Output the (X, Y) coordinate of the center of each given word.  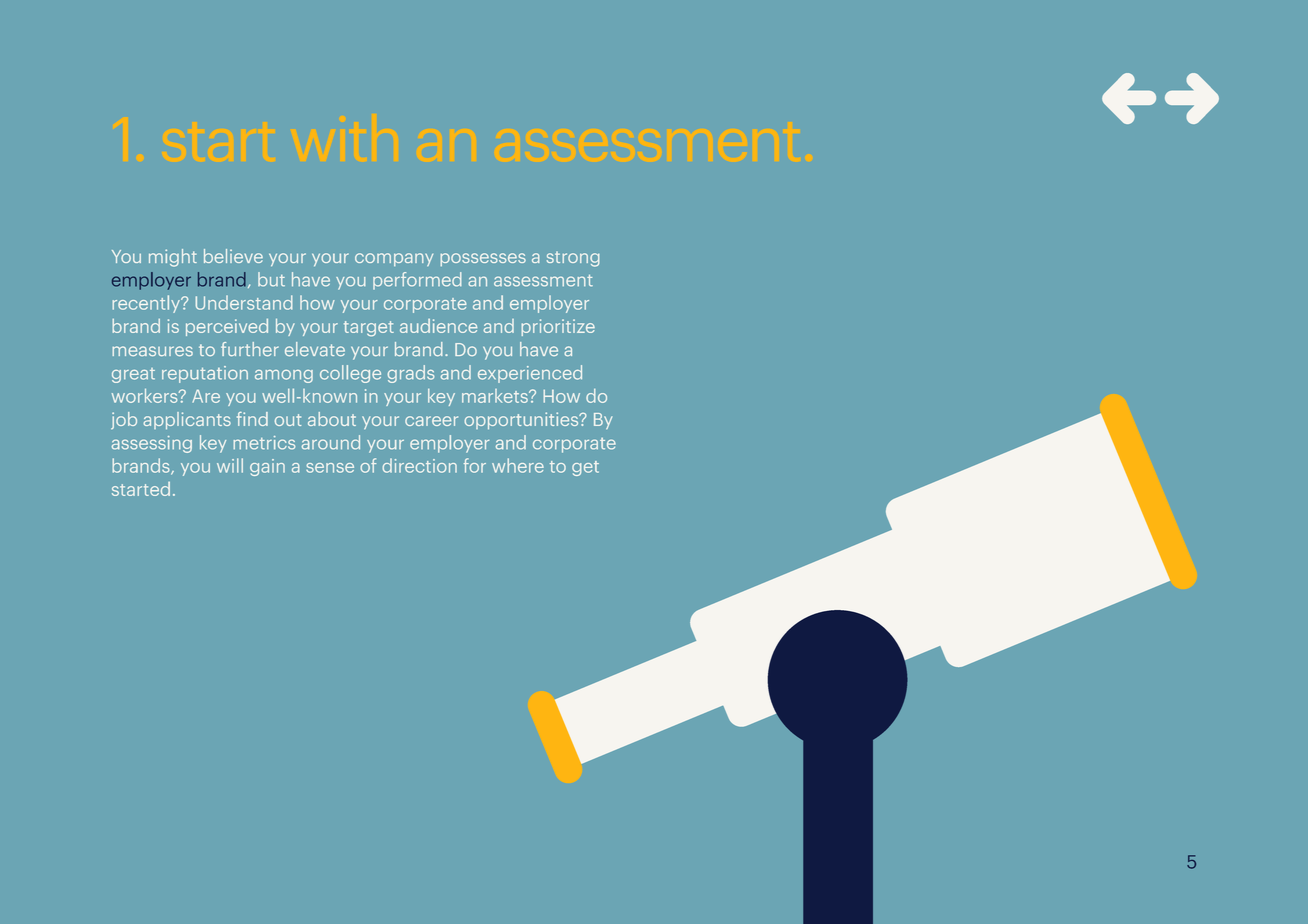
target (369, 329)
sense (330, 468)
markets (496, 396)
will (230, 465)
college (350, 374)
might (173, 258)
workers (146, 395)
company (394, 259)
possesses (483, 259)
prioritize (558, 327)
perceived (227, 327)
